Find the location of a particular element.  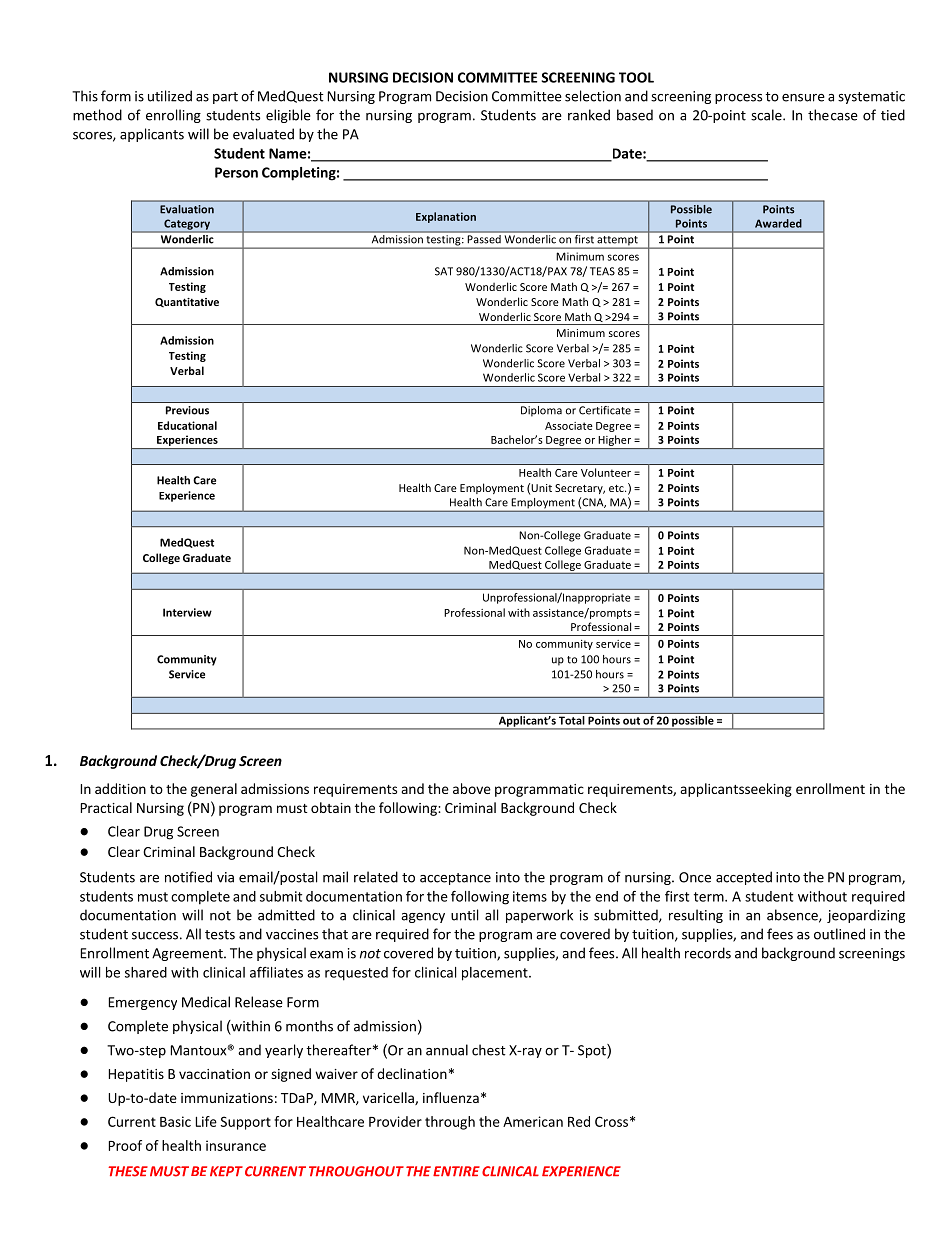

accepted is located at coordinates (744, 878).
